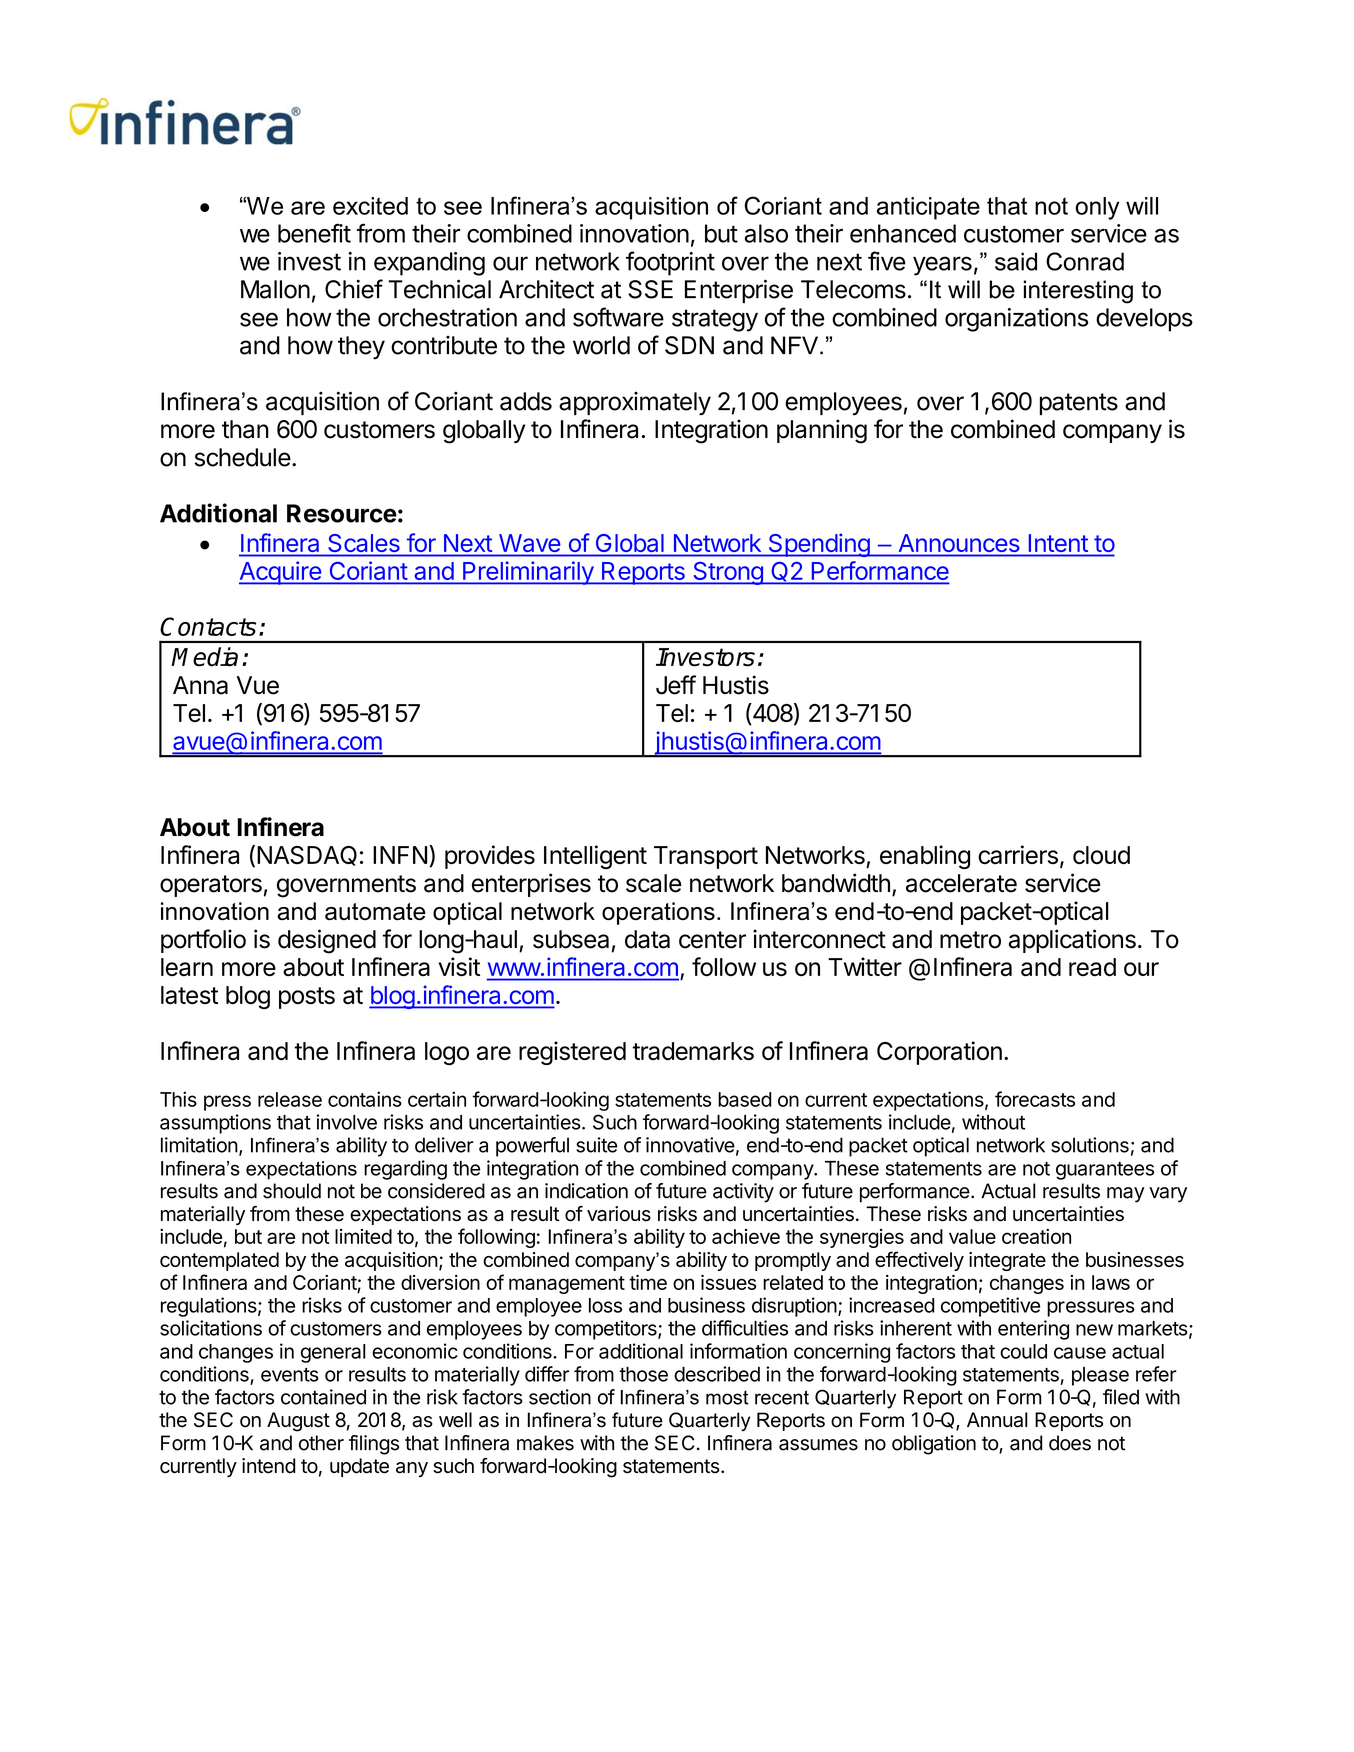  What do you see at coordinates (314, 233) in the document?
I see `benefit` at bounding box center [314, 233].
